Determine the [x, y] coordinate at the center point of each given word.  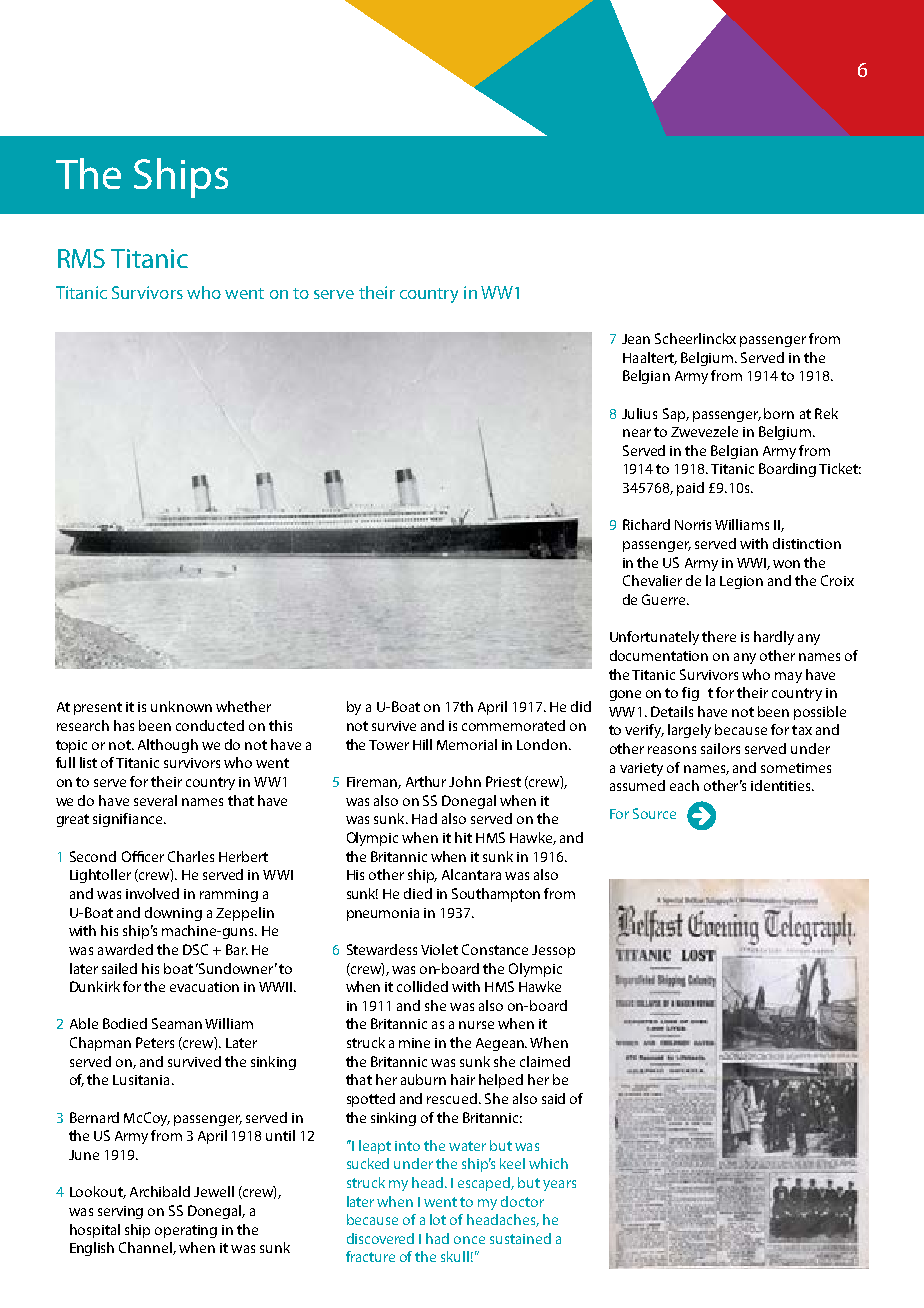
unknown [181, 706]
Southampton [496, 895]
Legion [741, 582]
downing [173, 914]
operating [186, 1231]
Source [654, 813]
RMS [81, 258]
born [779, 413]
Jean [636, 339]
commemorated [513, 725]
